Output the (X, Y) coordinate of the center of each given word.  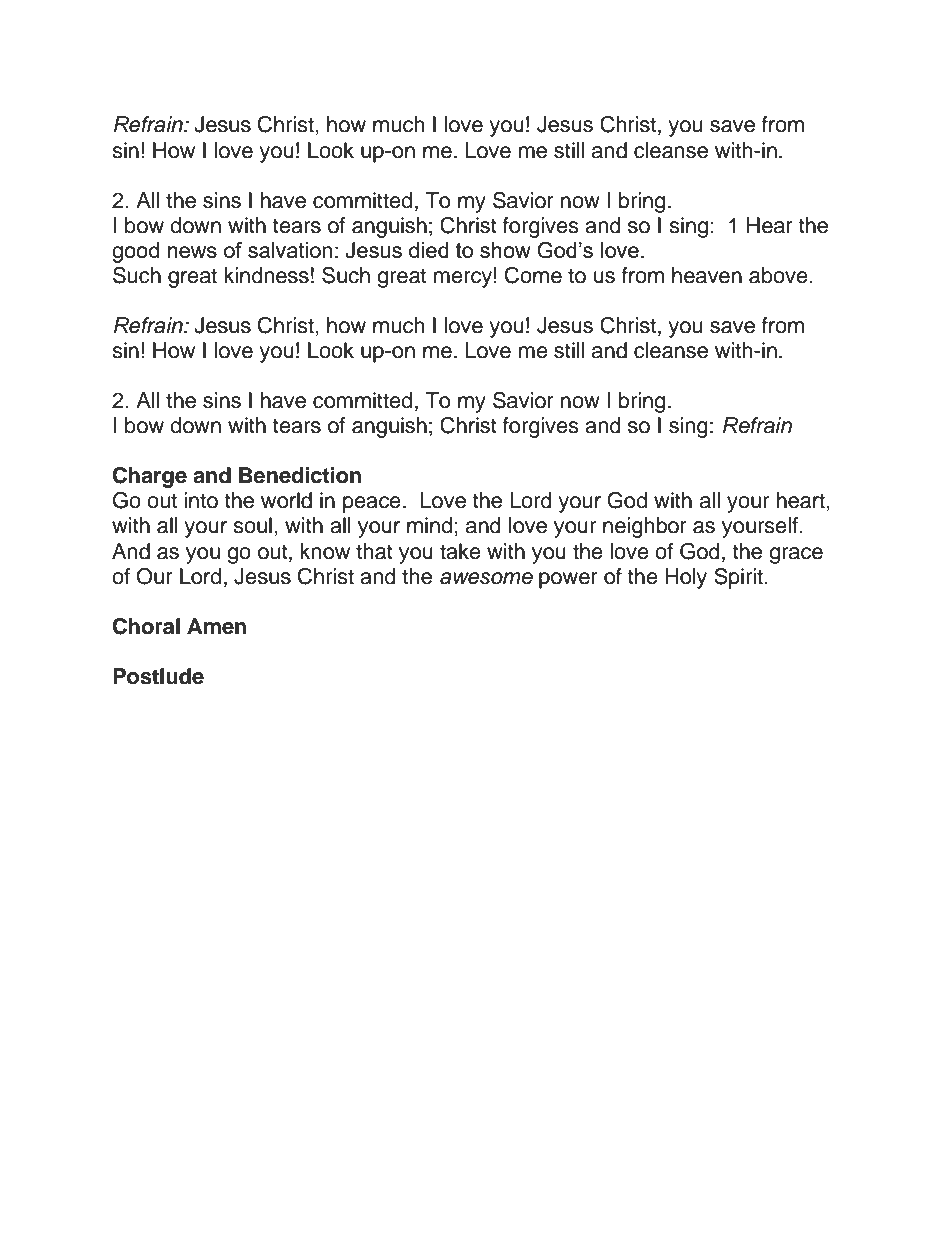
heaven (707, 275)
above (779, 275)
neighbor (645, 527)
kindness (266, 275)
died (429, 250)
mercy (463, 279)
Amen (216, 626)
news (192, 252)
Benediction (300, 475)
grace (796, 555)
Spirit (739, 578)
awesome (486, 578)
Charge (150, 477)
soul (252, 525)
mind (431, 525)
